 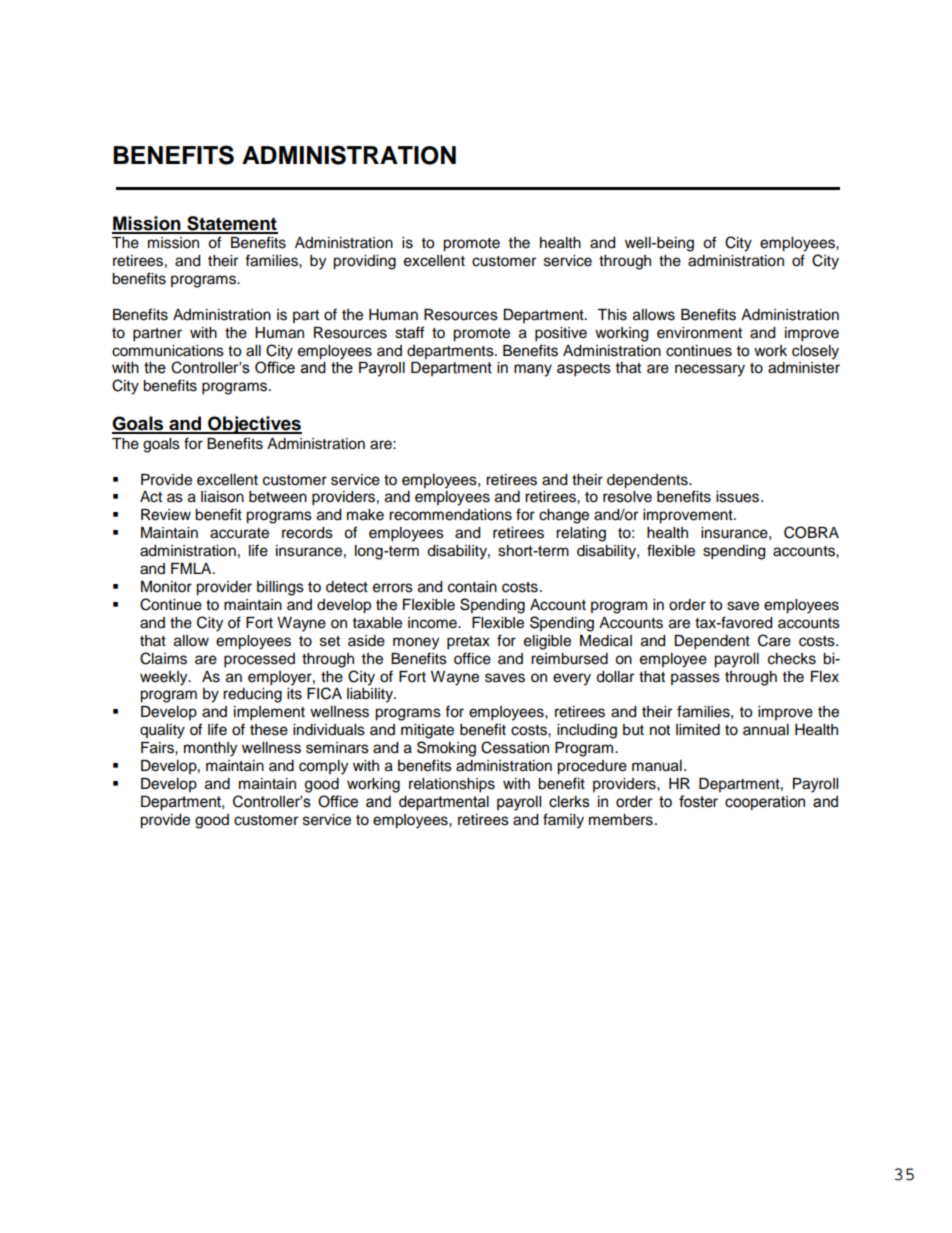 What do you see at coordinates (695, 679) in the screenshot?
I see `passes` at bounding box center [695, 679].
